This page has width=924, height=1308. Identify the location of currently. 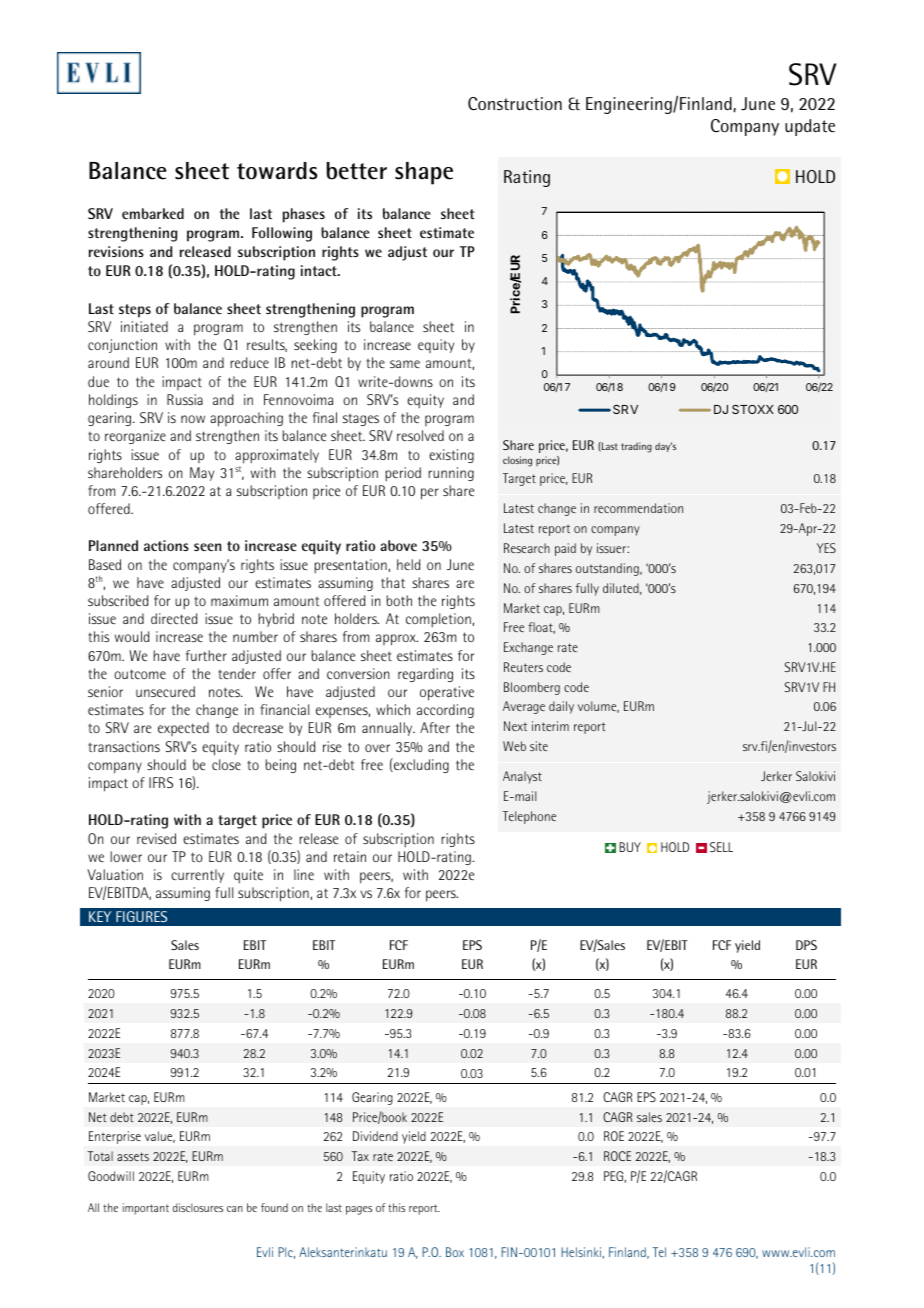
(197, 876).
